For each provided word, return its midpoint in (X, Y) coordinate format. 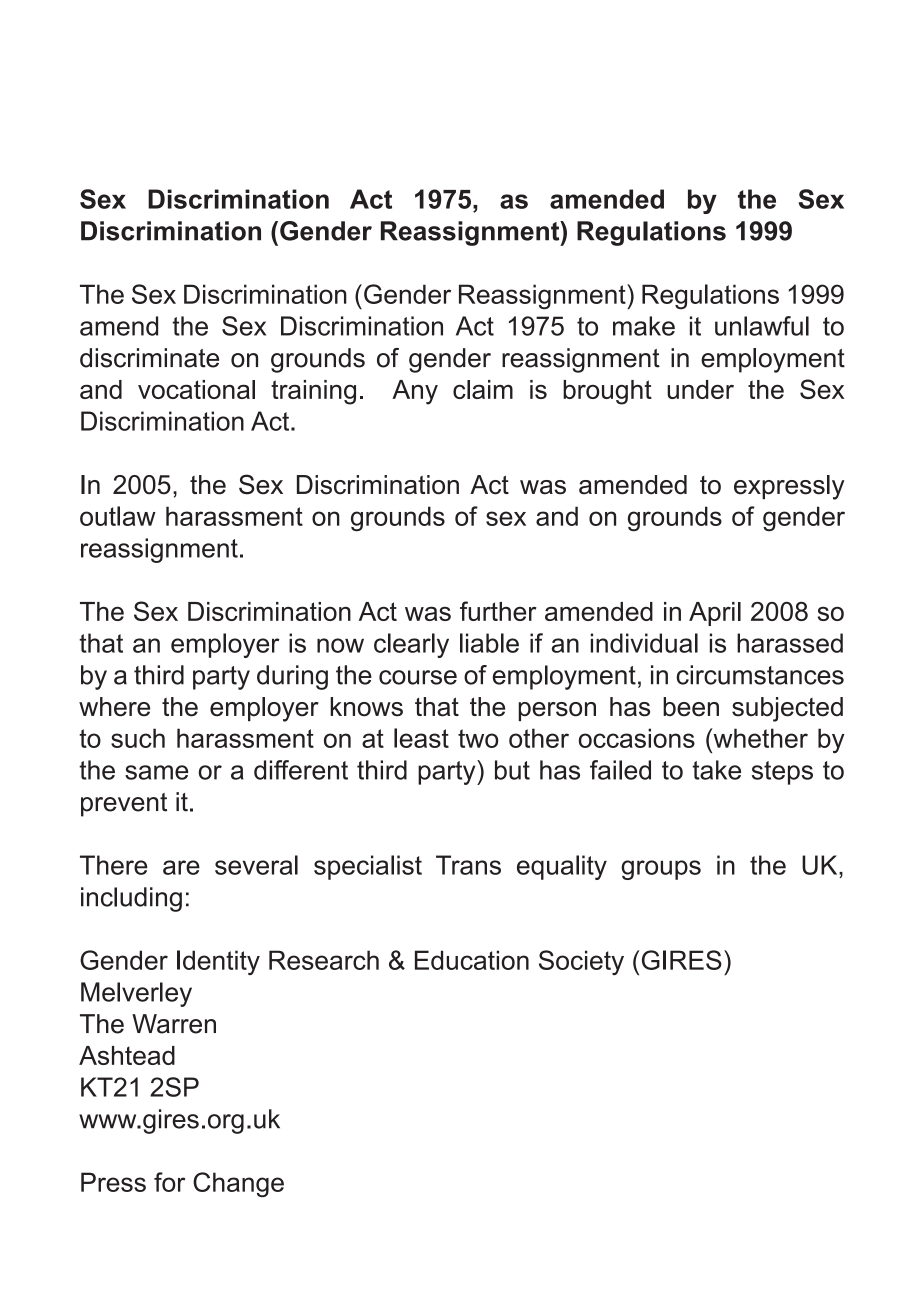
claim (483, 389)
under (700, 389)
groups (661, 870)
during (292, 677)
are (181, 867)
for (170, 1182)
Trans (468, 865)
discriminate (149, 358)
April (715, 614)
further (498, 611)
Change (238, 1184)
